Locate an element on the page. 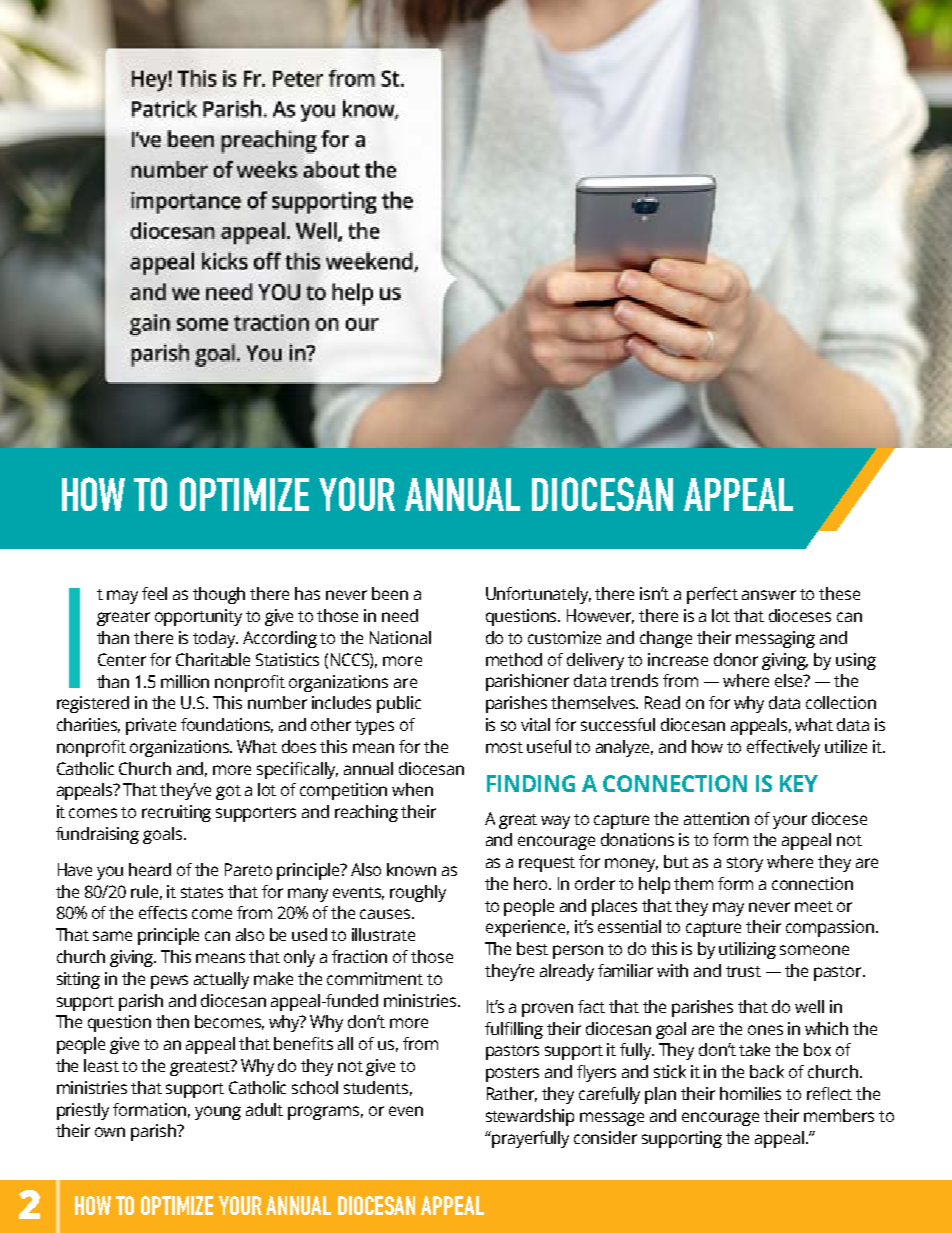  when is located at coordinates (412, 789).
